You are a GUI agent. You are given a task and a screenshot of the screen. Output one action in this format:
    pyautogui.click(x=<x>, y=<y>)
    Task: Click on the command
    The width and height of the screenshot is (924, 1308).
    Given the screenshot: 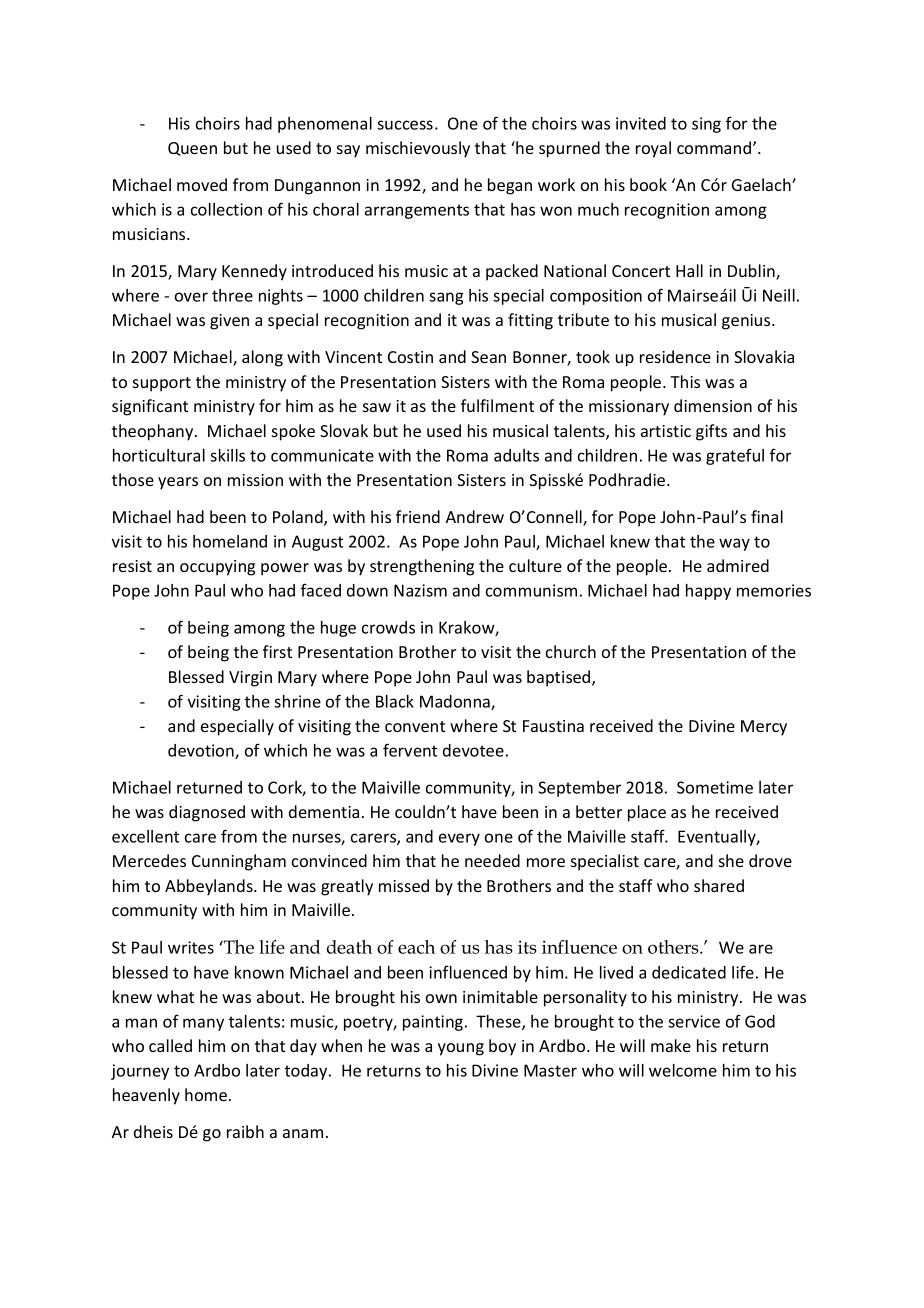 What is the action you would take?
    pyautogui.click(x=715, y=147)
